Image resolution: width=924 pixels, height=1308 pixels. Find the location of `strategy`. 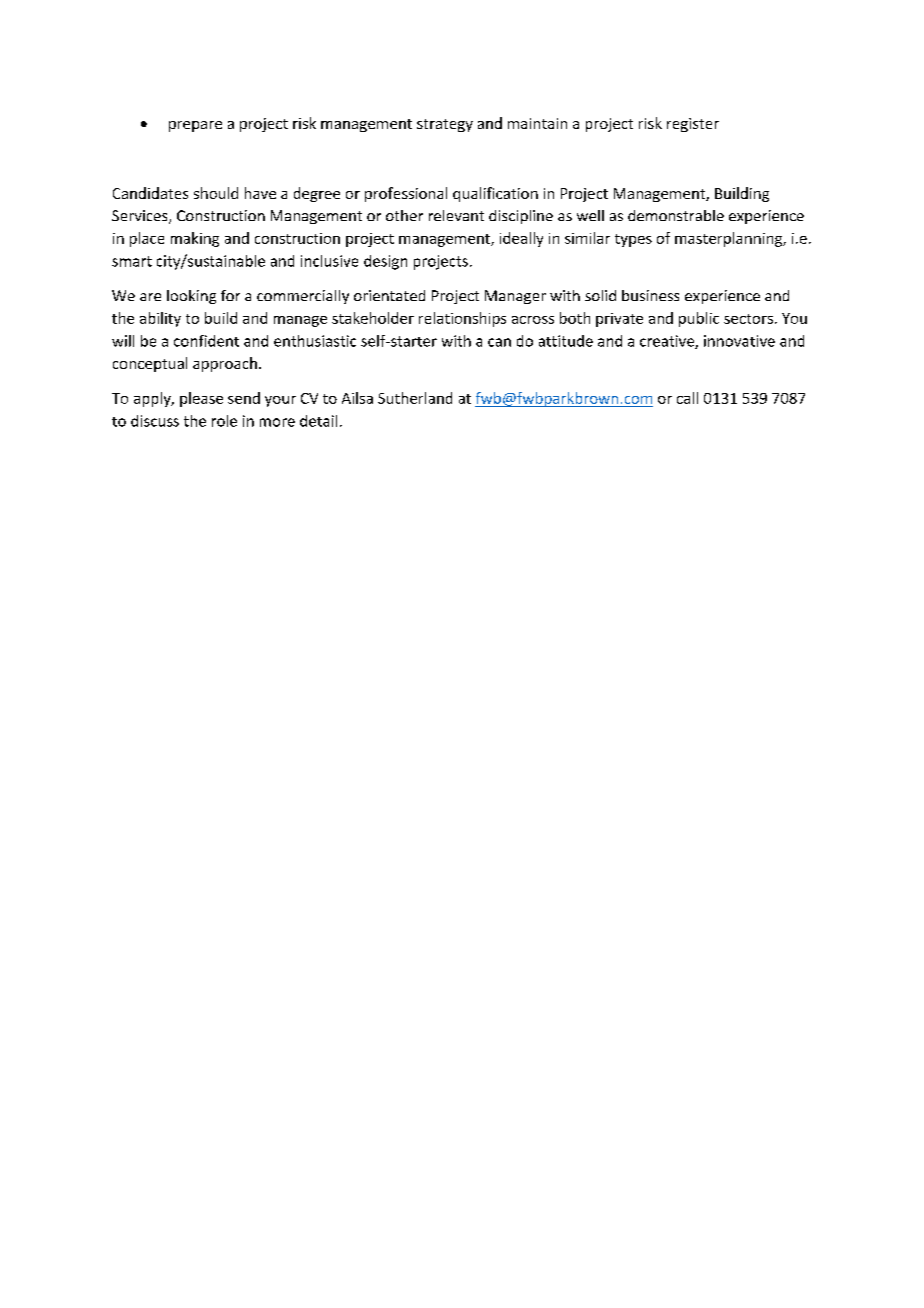

strategy is located at coordinates (445, 125).
